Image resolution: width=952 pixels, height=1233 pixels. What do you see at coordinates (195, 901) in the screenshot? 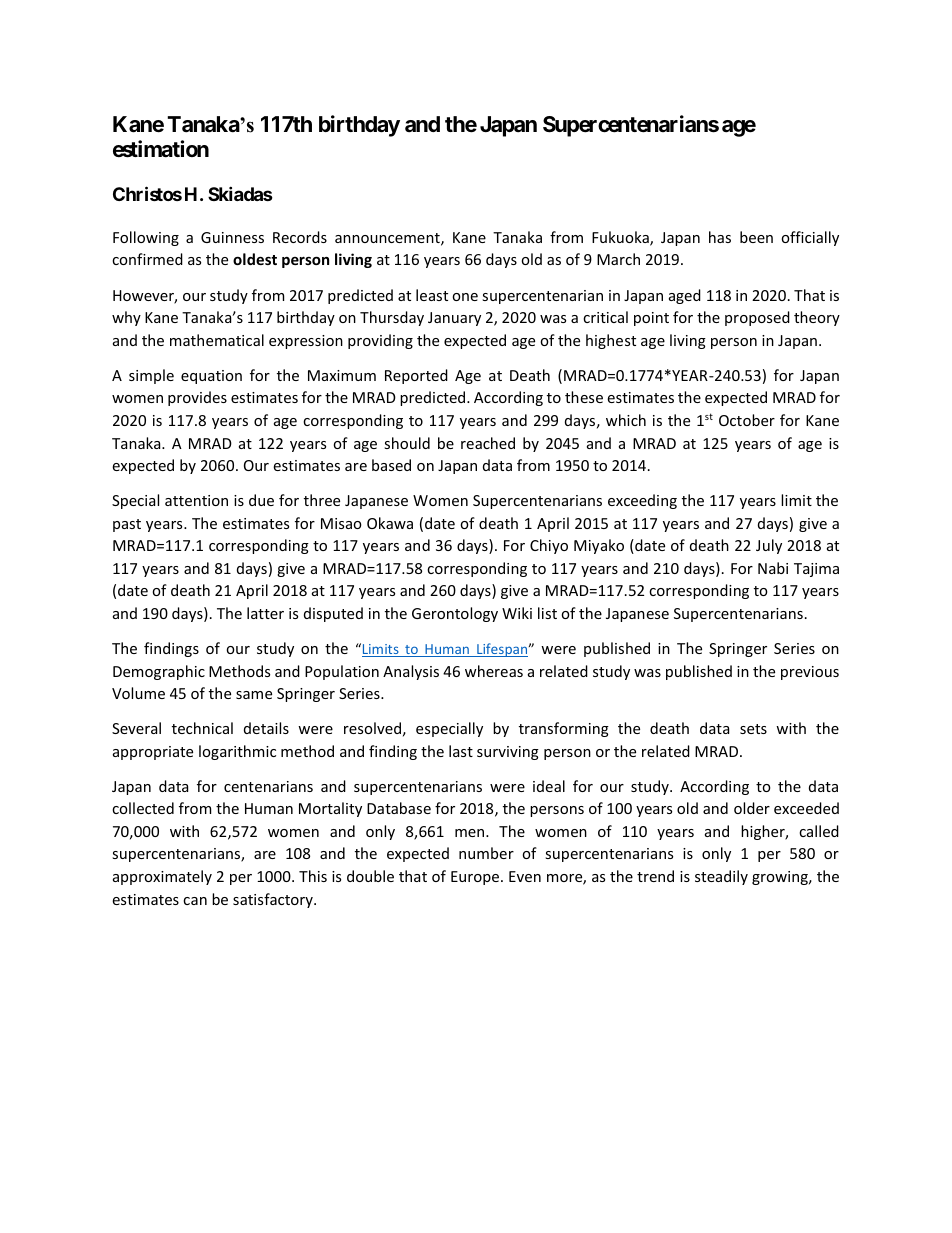
I see `can` at bounding box center [195, 901].
